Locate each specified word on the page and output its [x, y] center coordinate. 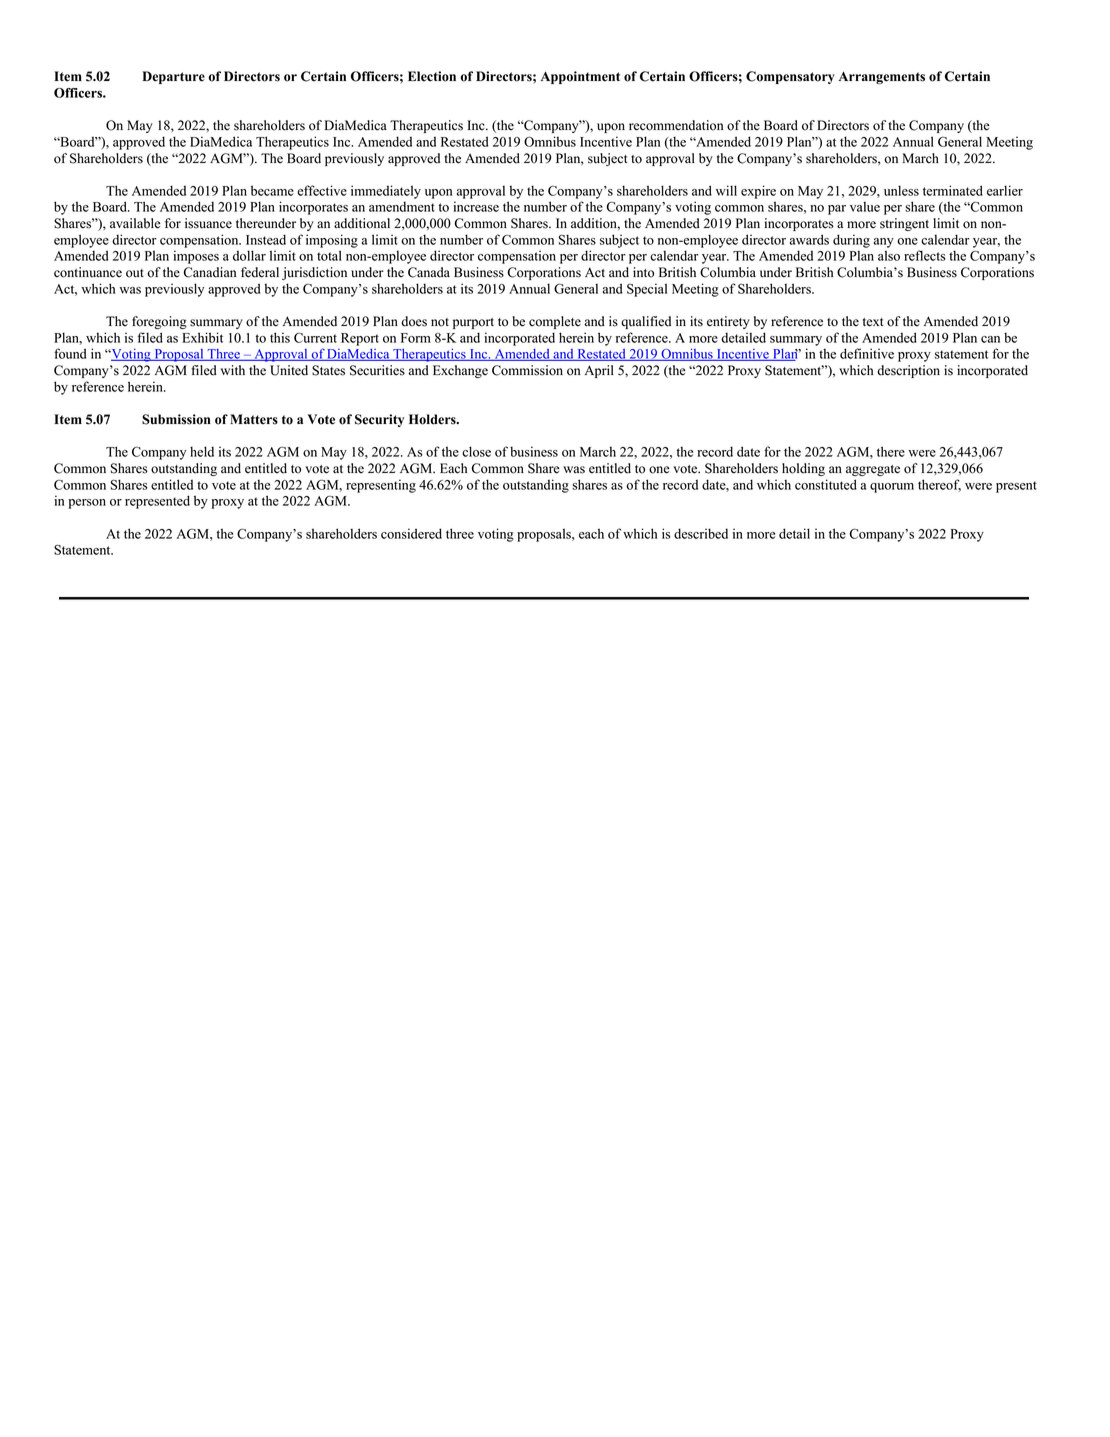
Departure [173, 77]
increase [476, 206]
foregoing [159, 322]
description [908, 371]
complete [555, 322]
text [873, 322]
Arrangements [882, 77]
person [87, 504]
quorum [892, 488]
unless [901, 190]
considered [411, 533]
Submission [176, 419]
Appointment [580, 77]
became [272, 190]
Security [379, 420]
